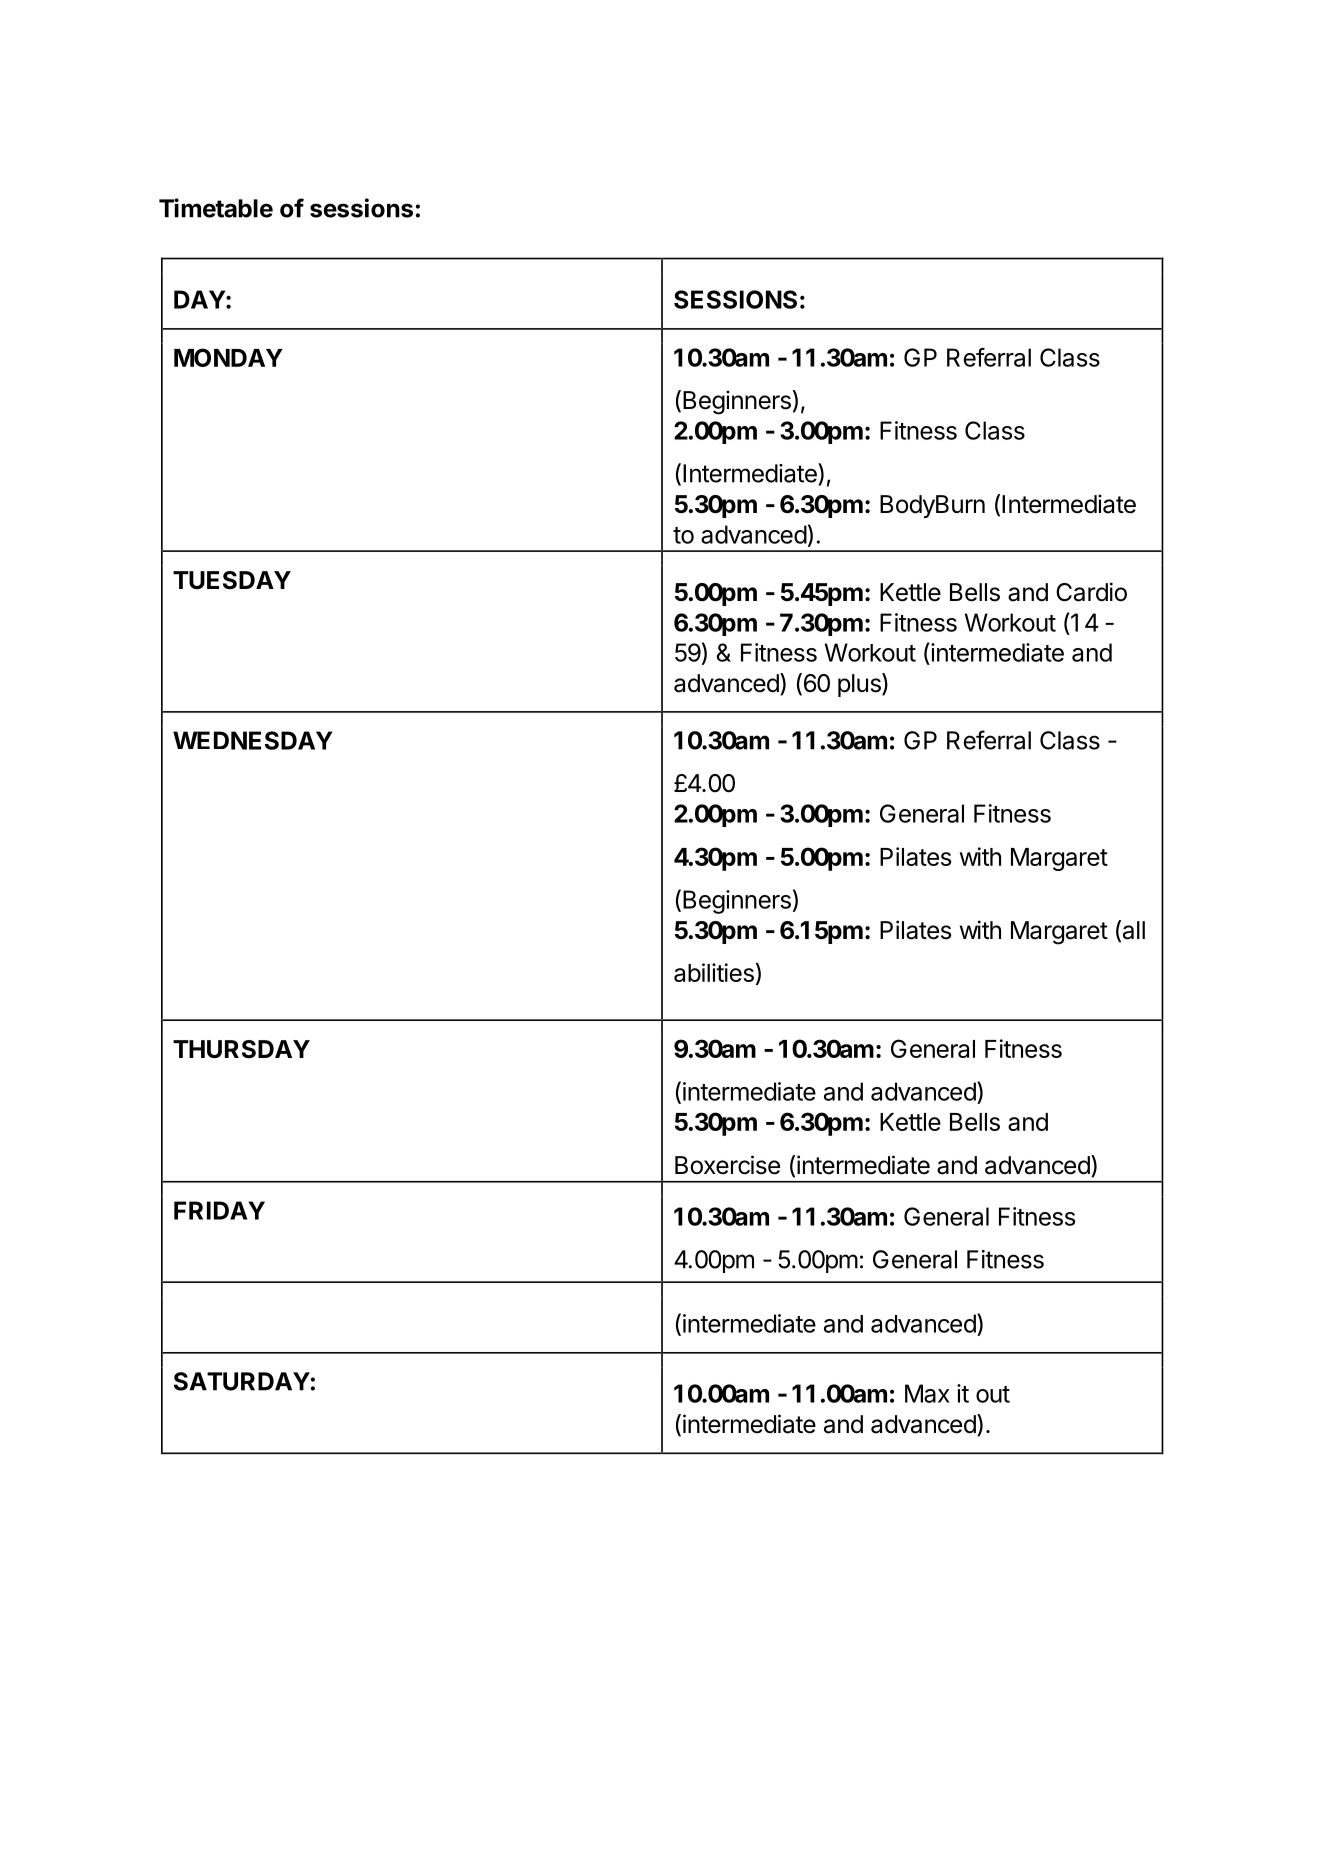 This document has width=1324, height=1872. Describe the element at coordinates (232, 580) in the document. I see `TUESDAY` at that location.
